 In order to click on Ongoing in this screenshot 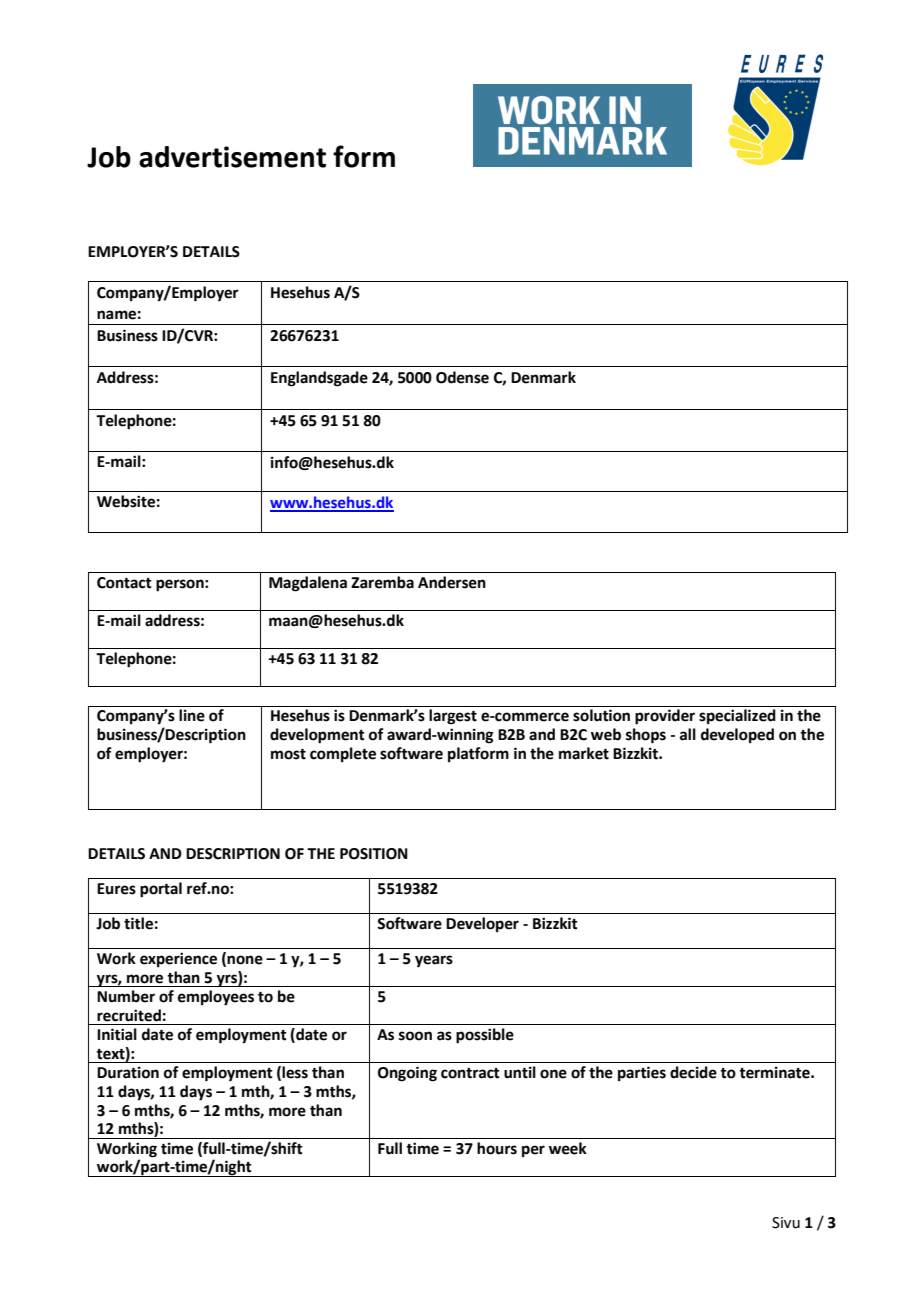, I will do `click(407, 1074)`.
